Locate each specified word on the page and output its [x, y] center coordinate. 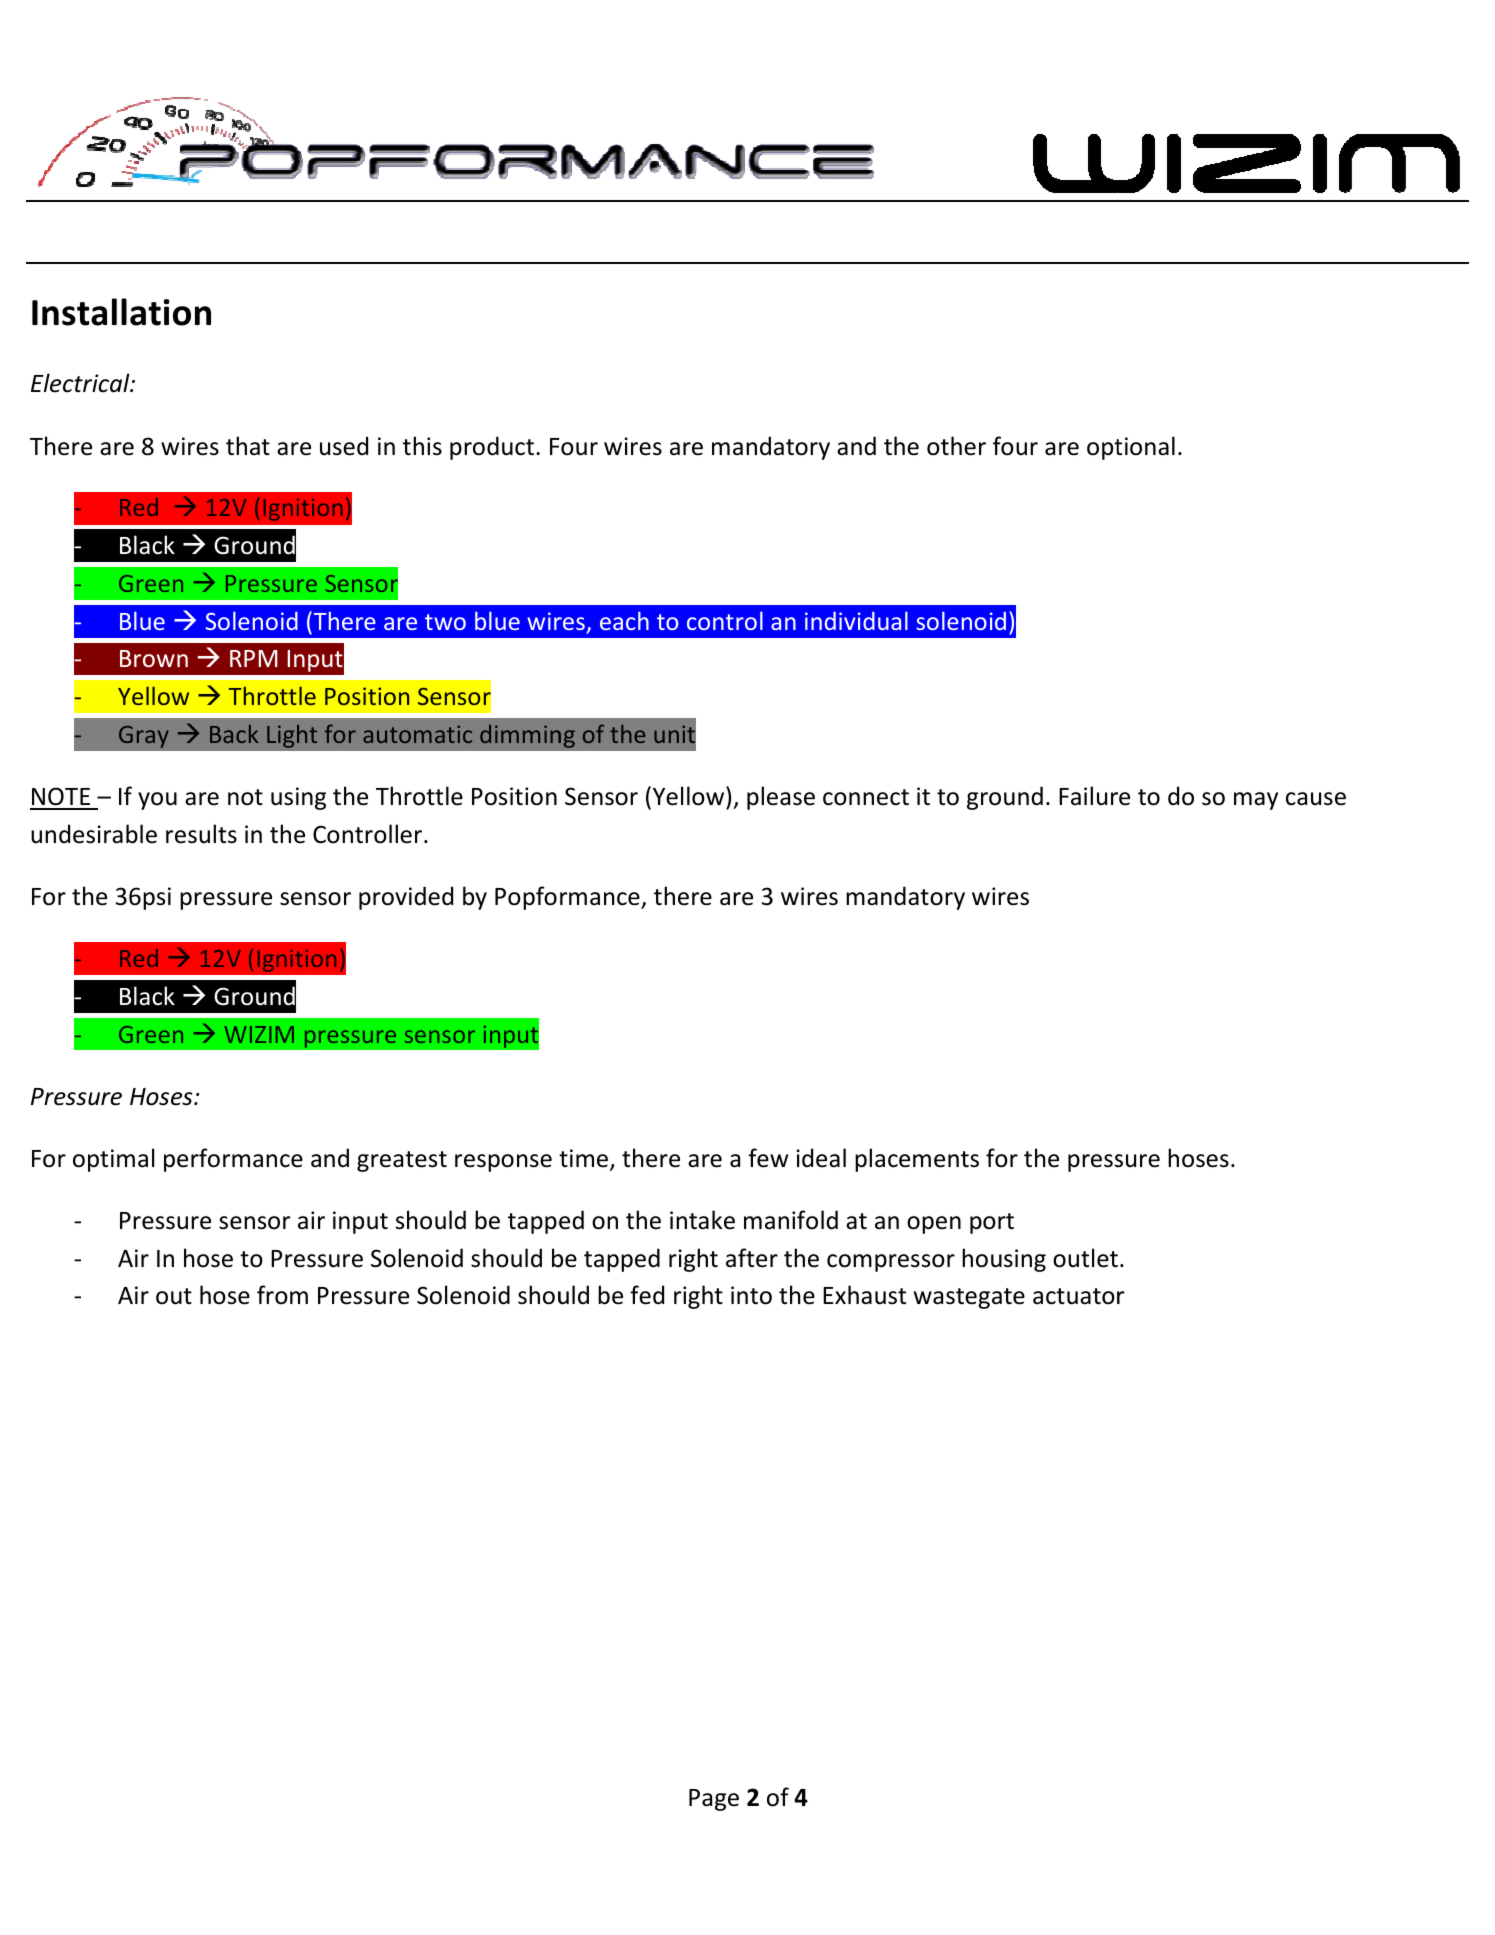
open [934, 1225]
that [248, 446]
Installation [121, 312]
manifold [791, 1220]
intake [702, 1220]
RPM [254, 658]
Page [714, 1800]
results [201, 834]
